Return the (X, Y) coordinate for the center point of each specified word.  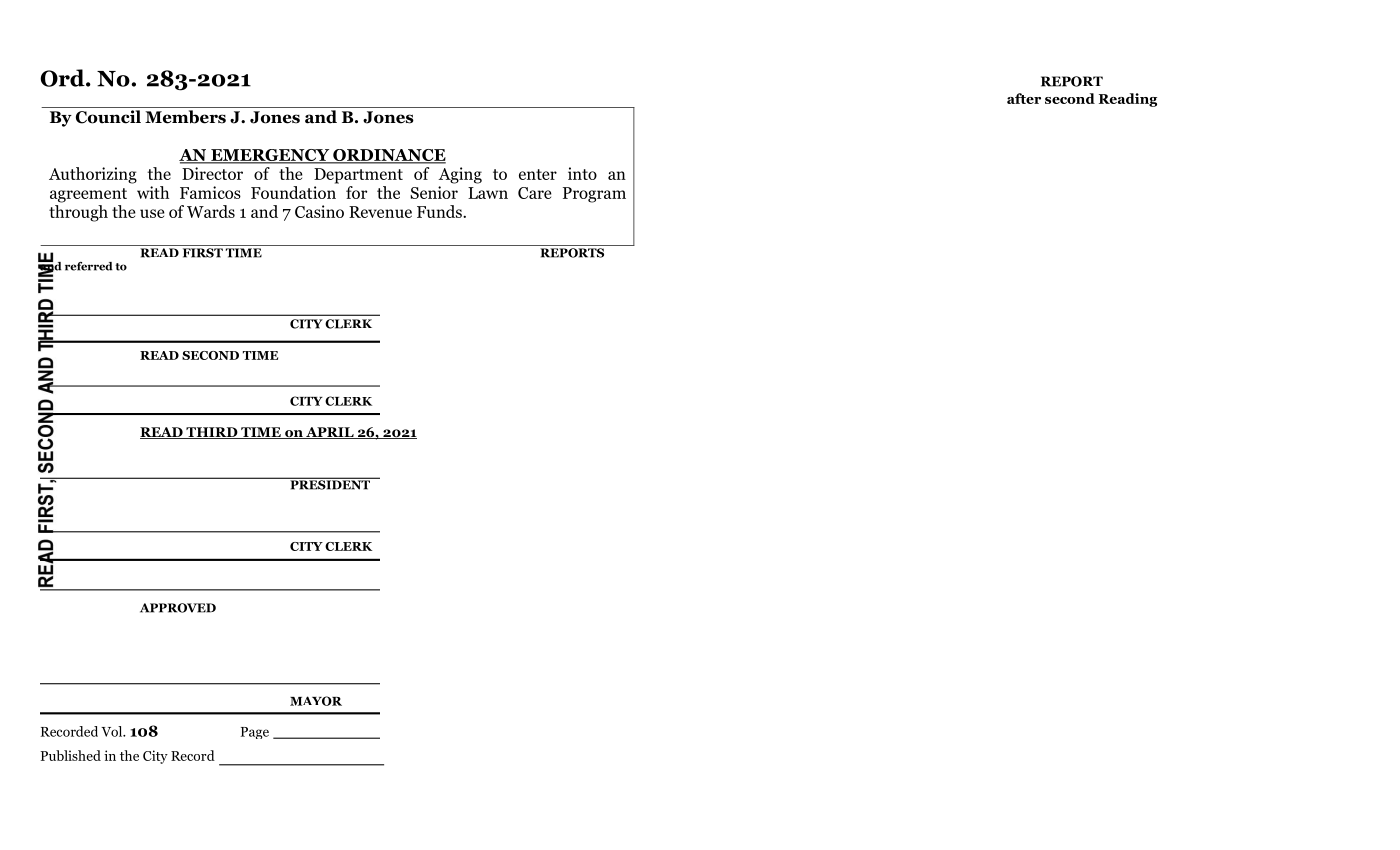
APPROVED (178, 608)
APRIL (330, 433)
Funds (440, 211)
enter (538, 174)
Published (70, 755)
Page (255, 733)
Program (594, 195)
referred (88, 266)
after (1024, 98)
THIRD (212, 433)
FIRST (203, 253)
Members (185, 117)
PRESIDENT (330, 484)
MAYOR (316, 701)
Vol (113, 731)
